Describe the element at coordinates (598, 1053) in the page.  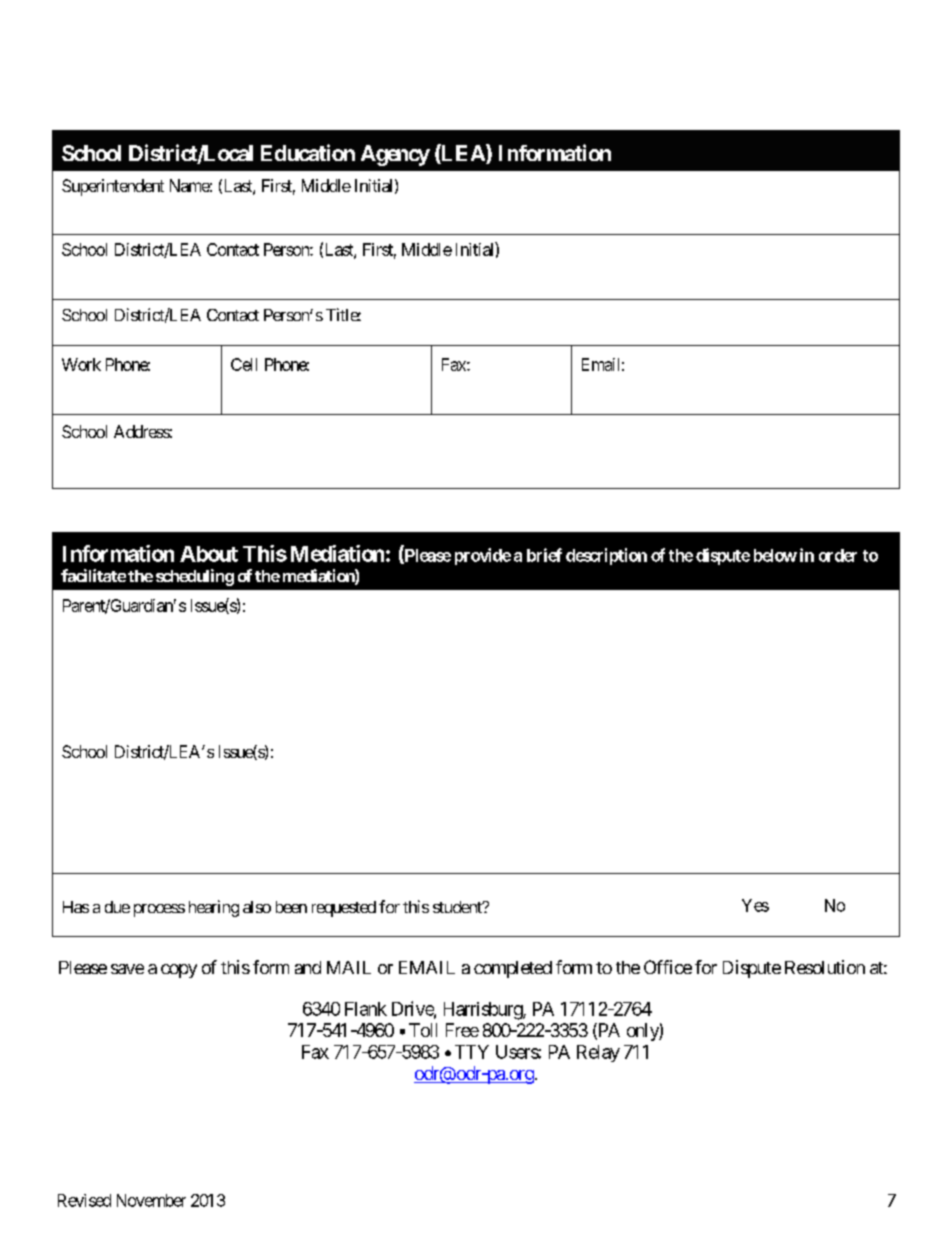
I see `Relay` at that location.
